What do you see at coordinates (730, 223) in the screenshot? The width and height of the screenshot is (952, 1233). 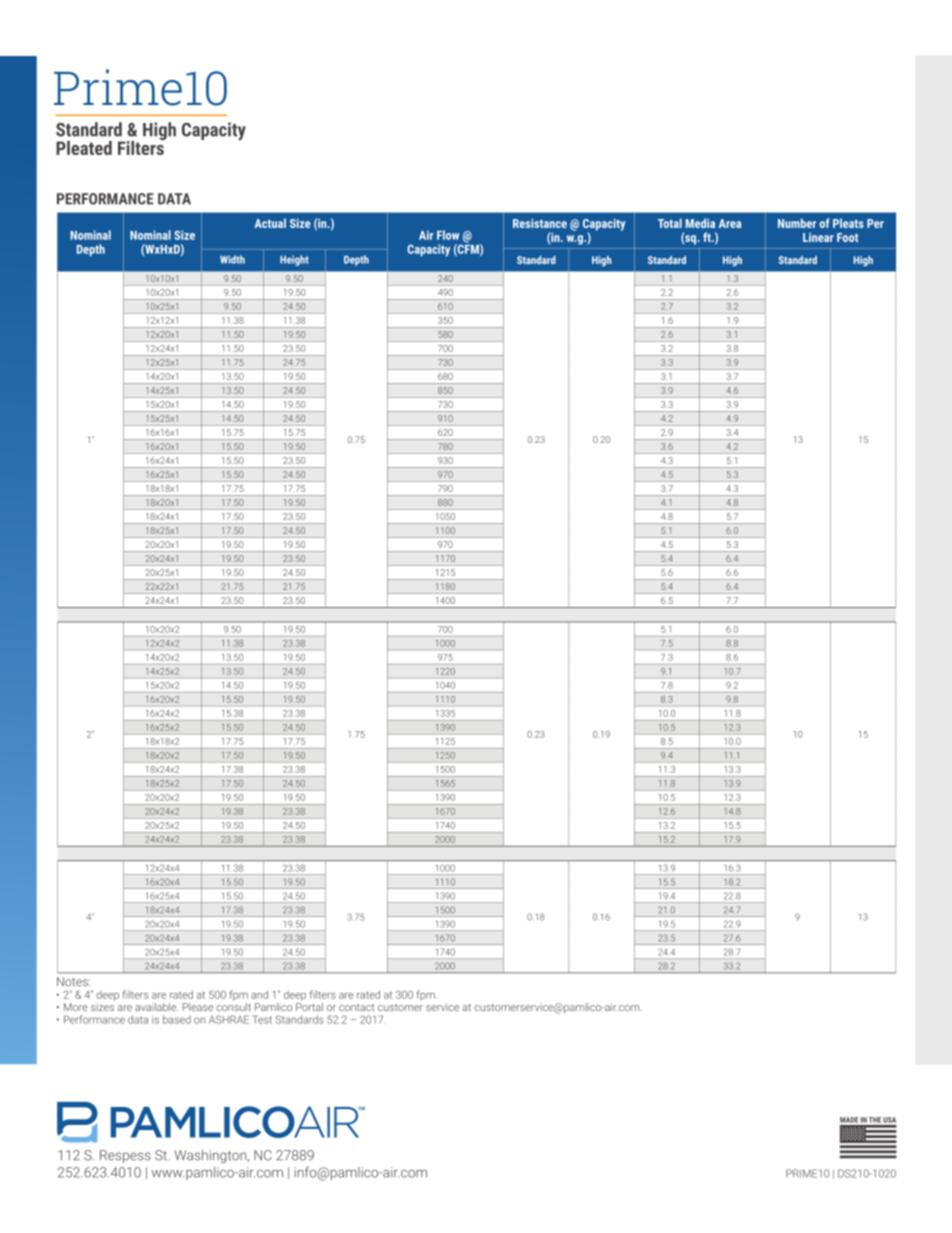 I see `Area` at bounding box center [730, 223].
